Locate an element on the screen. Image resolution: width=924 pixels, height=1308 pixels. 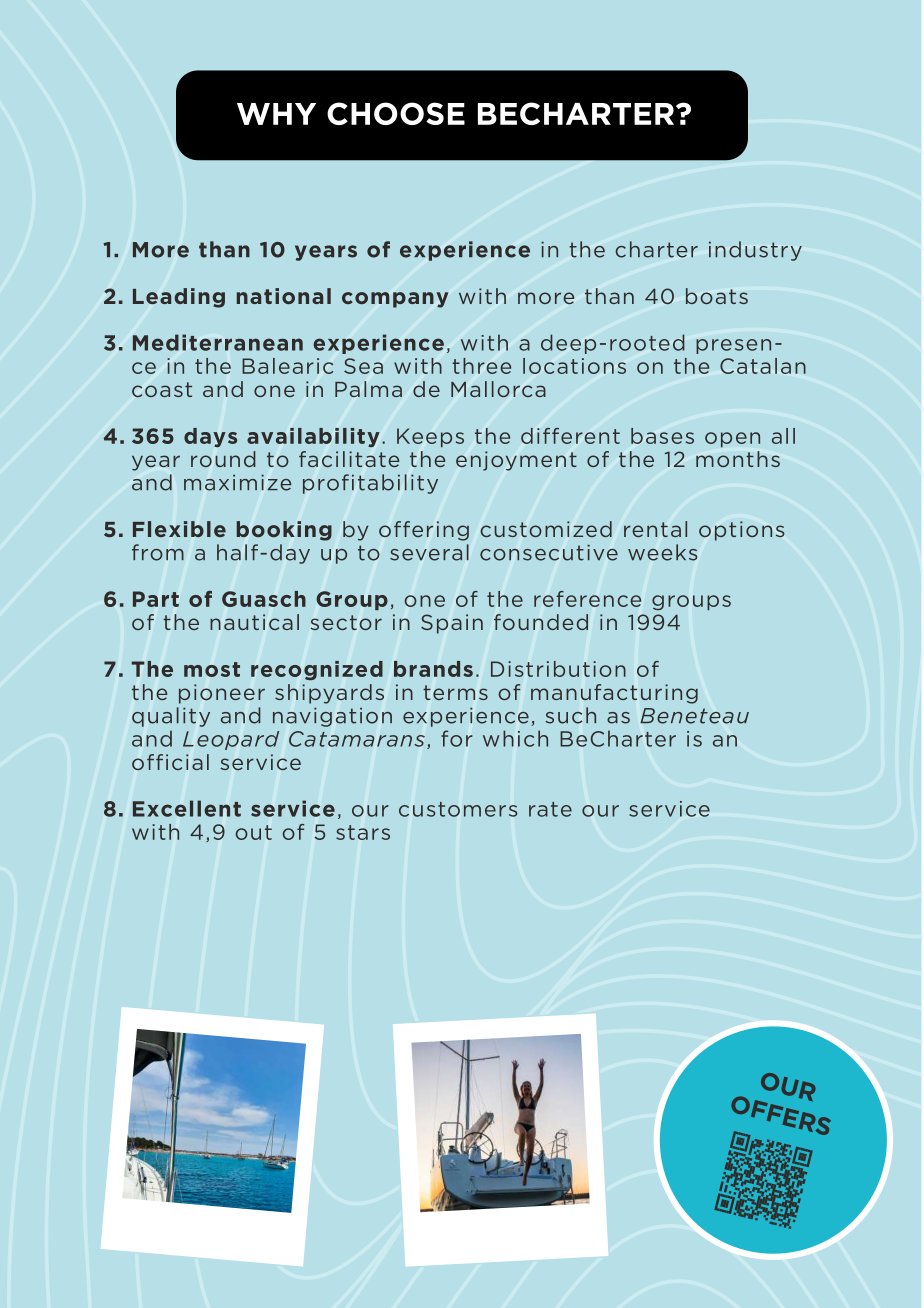
three is located at coordinates (481, 366).
